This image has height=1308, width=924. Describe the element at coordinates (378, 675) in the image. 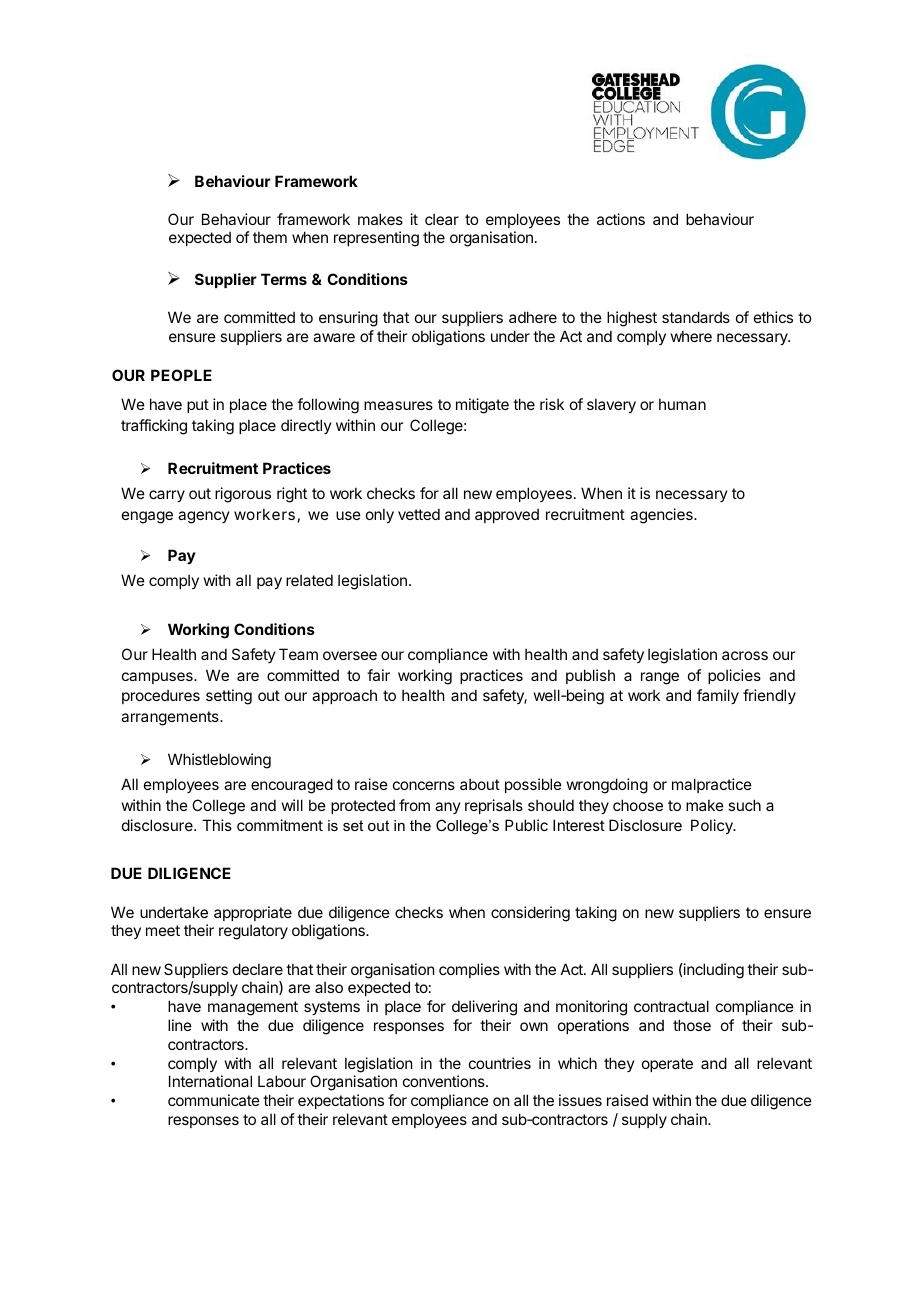

I see `fair` at that location.
